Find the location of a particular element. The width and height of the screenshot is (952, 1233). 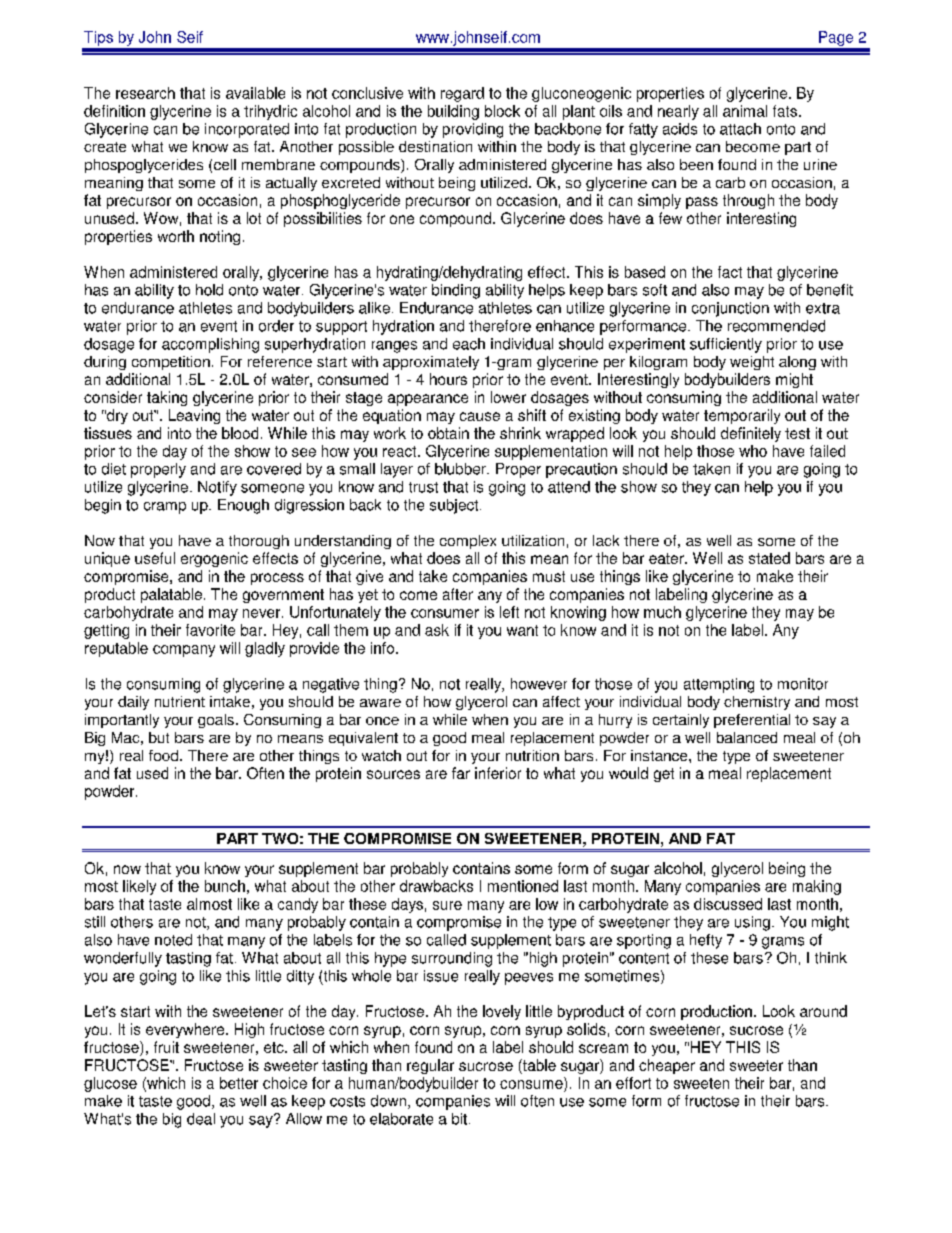

deal is located at coordinates (201, 1119).
